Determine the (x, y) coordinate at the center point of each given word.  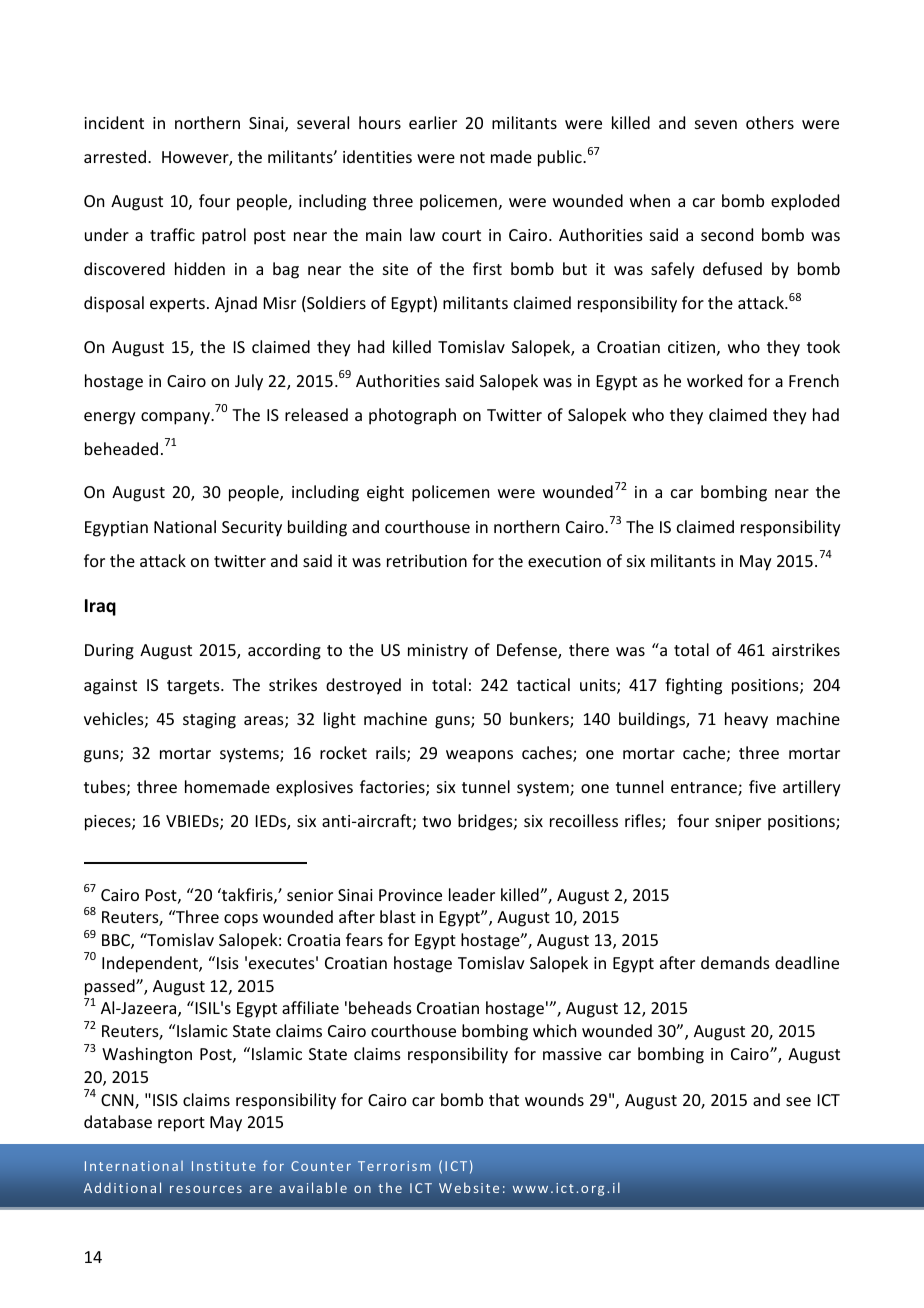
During (109, 652)
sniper (738, 823)
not (472, 157)
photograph (412, 416)
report (181, 1124)
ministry (438, 652)
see (798, 1101)
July (249, 382)
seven (716, 124)
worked (714, 380)
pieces (109, 823)
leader (472, 894)
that (504, 1099)
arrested (115, 156)
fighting (693, 686)
